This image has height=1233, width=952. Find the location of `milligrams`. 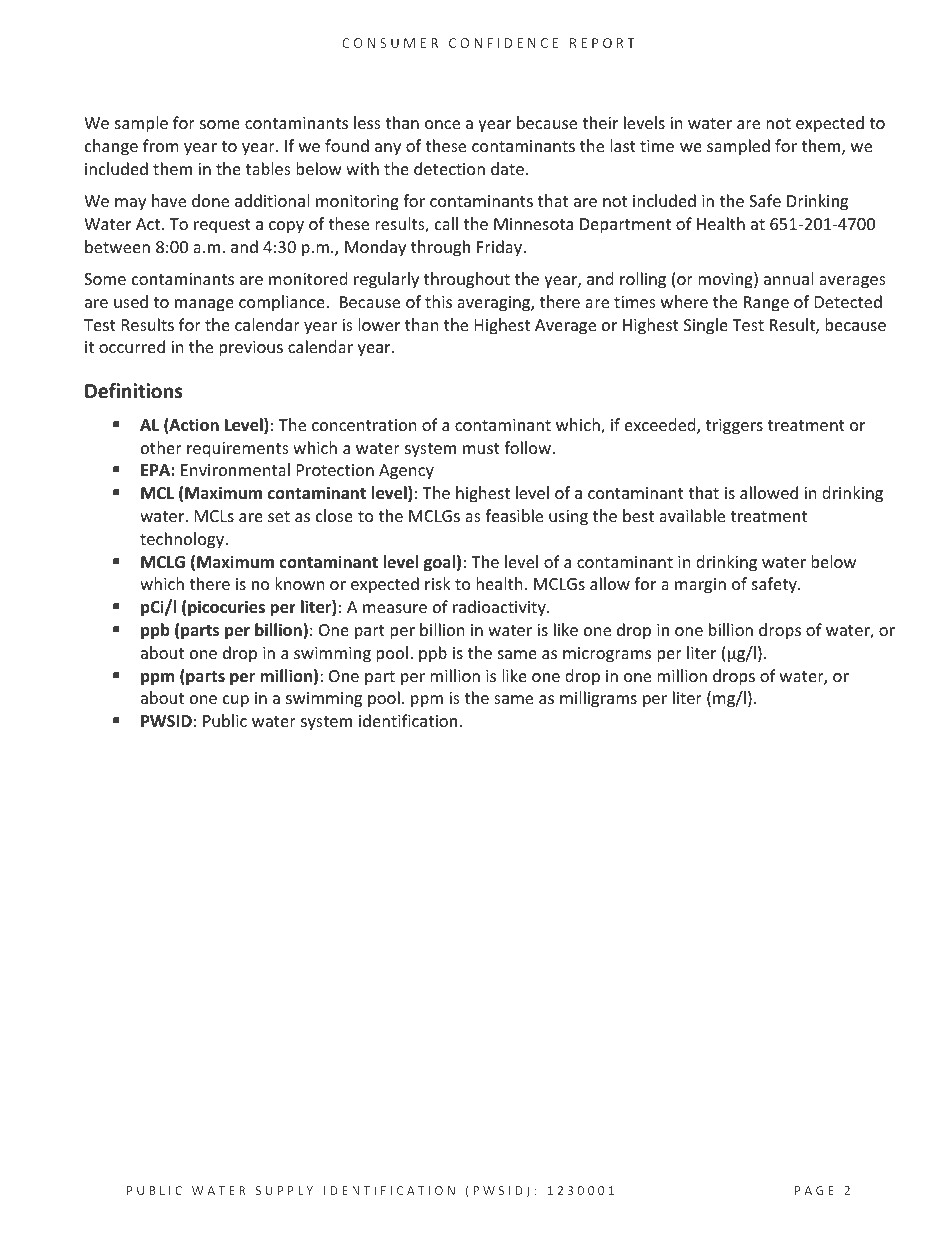

milligrams is located at coordinates (598, 699).
